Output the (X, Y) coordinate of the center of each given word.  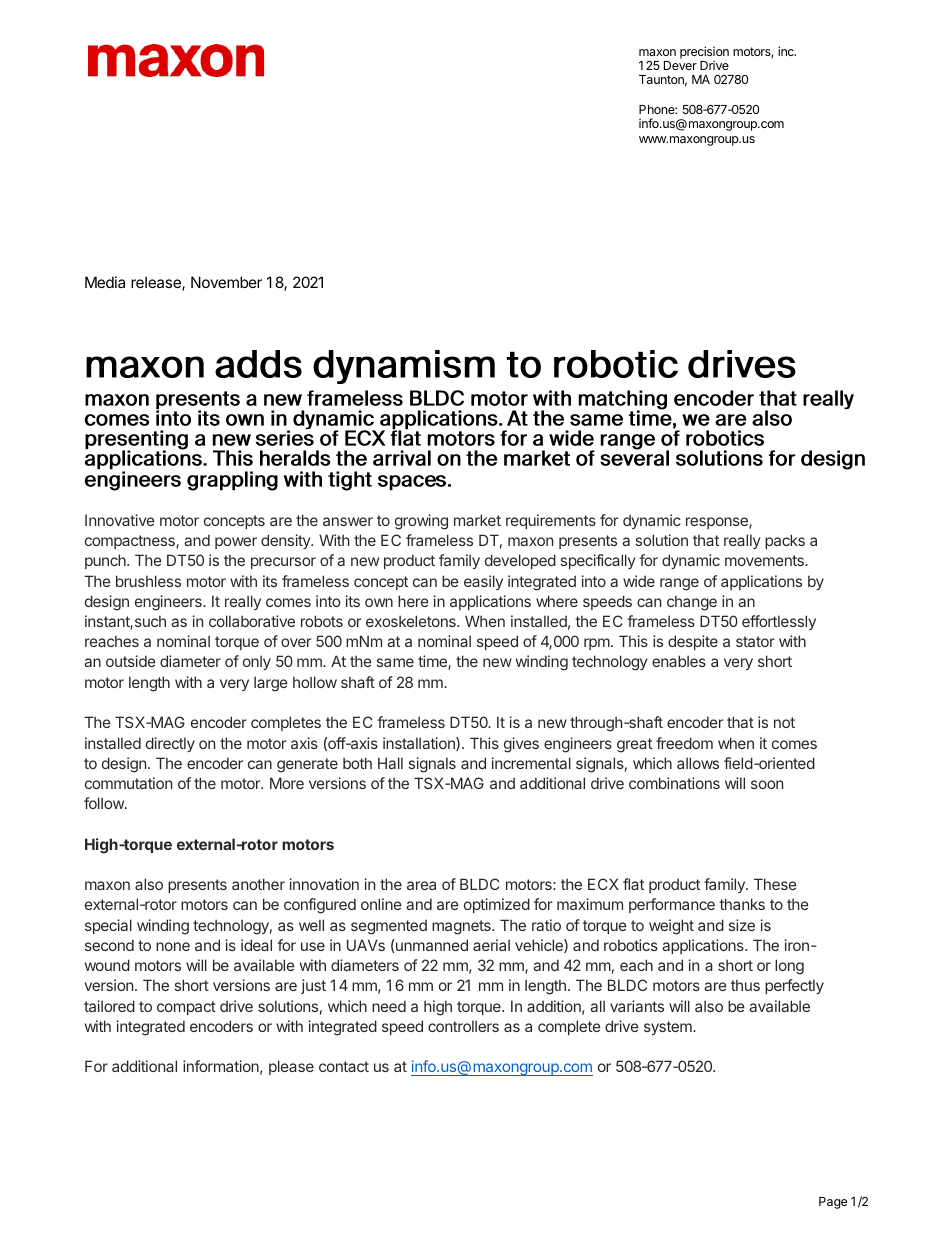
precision (704, 52)
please (291, 1067)
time (433, 662)
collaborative (252, 621)
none (173, 946)
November (226, 282)
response (718, 523)
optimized (497, 905)
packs (785, 541)
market (477, 520)
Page (833, 1203)
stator (755, 641)
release (157, 283)
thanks (742, 904)
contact (344, 1066)
